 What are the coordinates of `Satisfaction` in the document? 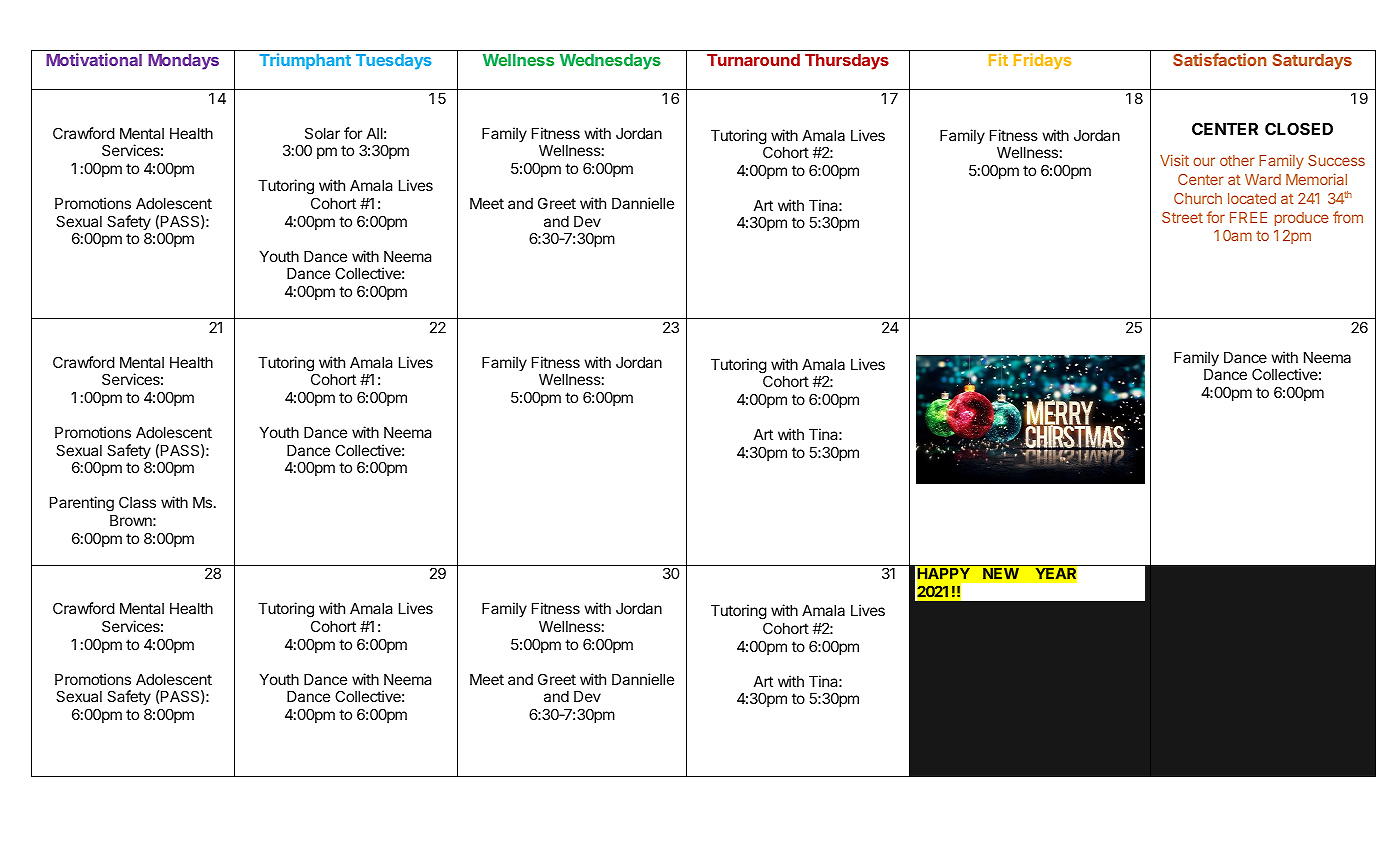 It's located at (1220, 59).
